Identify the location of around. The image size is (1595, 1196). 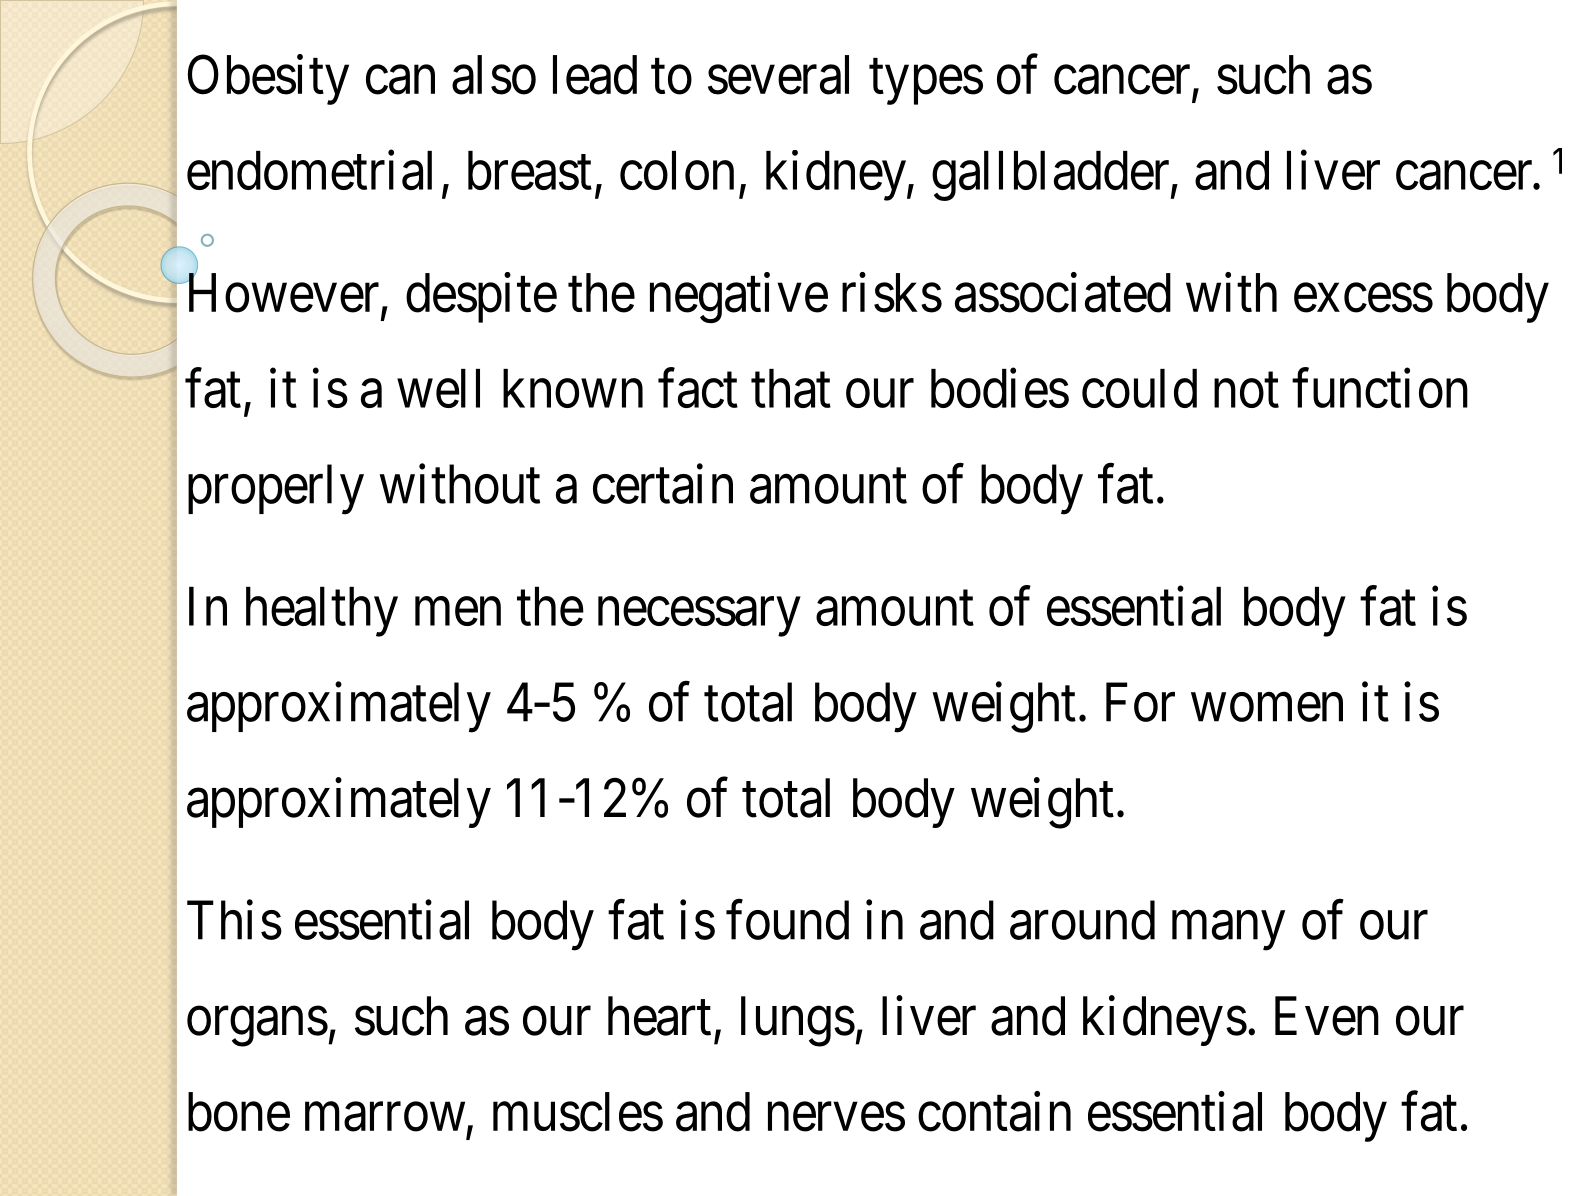
(1082, 920).
